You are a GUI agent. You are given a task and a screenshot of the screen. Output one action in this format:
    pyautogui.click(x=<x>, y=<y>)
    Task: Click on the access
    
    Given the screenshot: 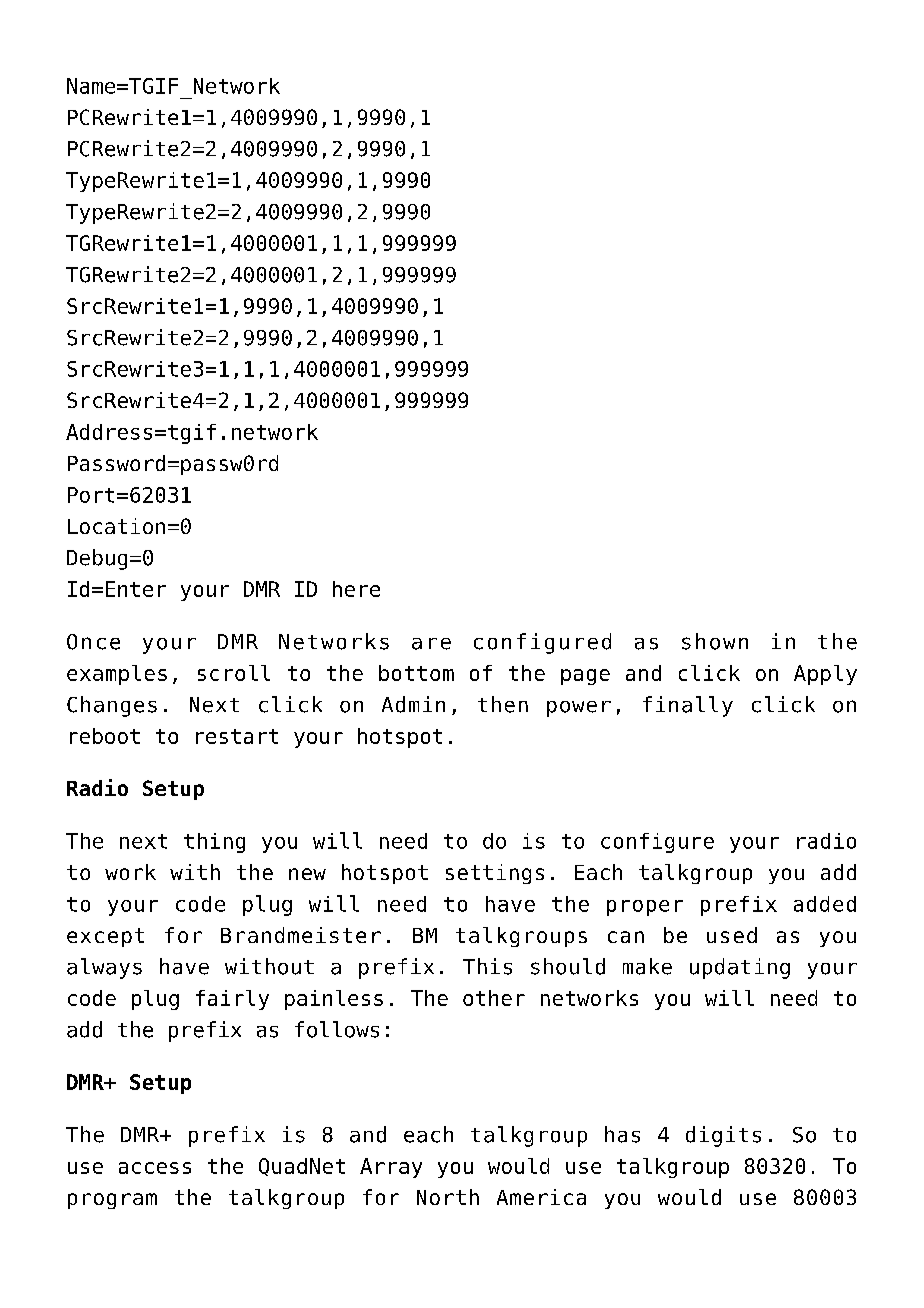 What is the action you would take?
    pyautogui.click(x=155, y=1168)
